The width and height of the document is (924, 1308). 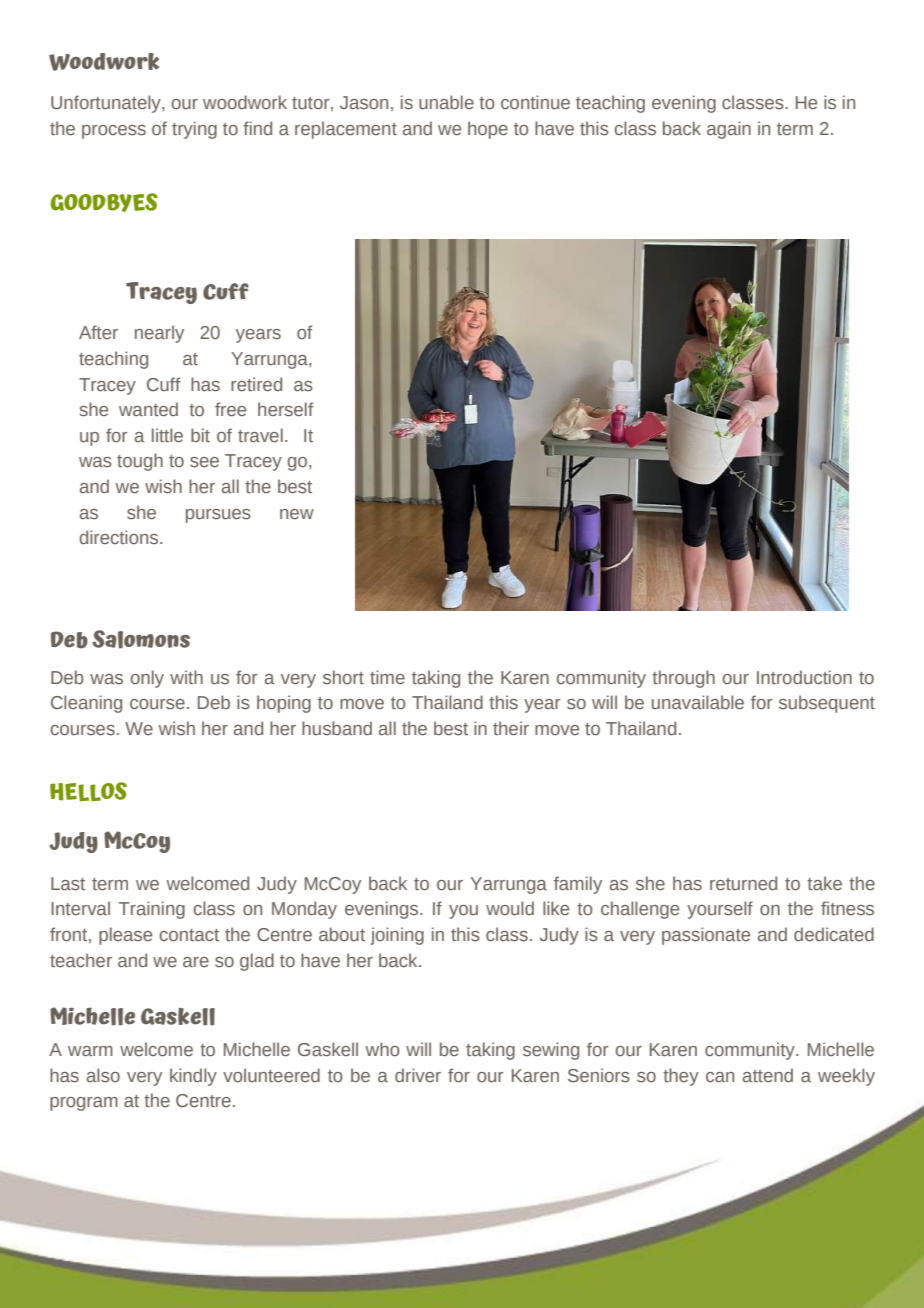 I want to click on again, so click(x=729, y=130).
